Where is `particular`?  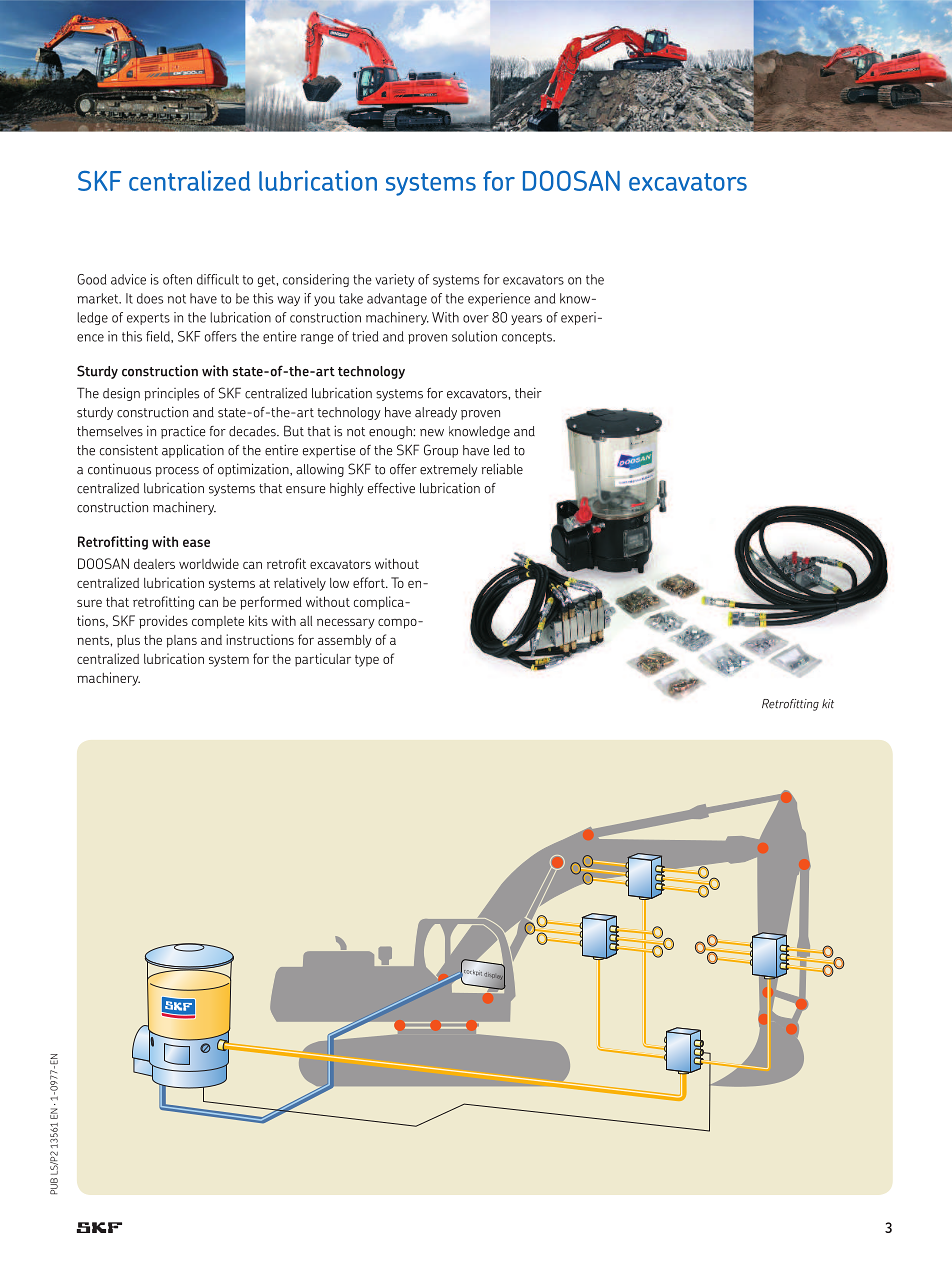
particular is located at coordinates (323, 660).
